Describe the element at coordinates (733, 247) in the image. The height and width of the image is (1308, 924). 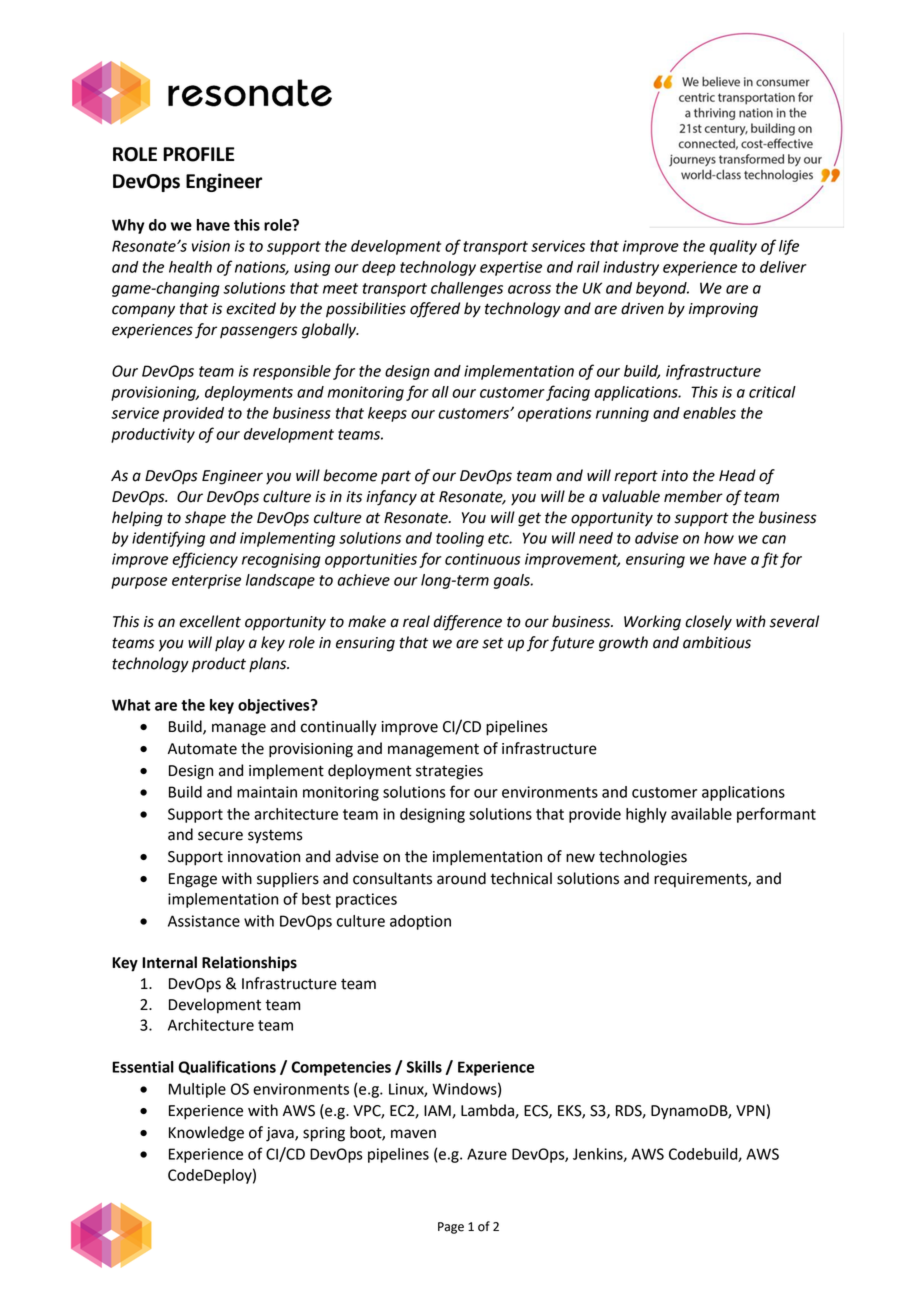
I see `quality` at that location.
